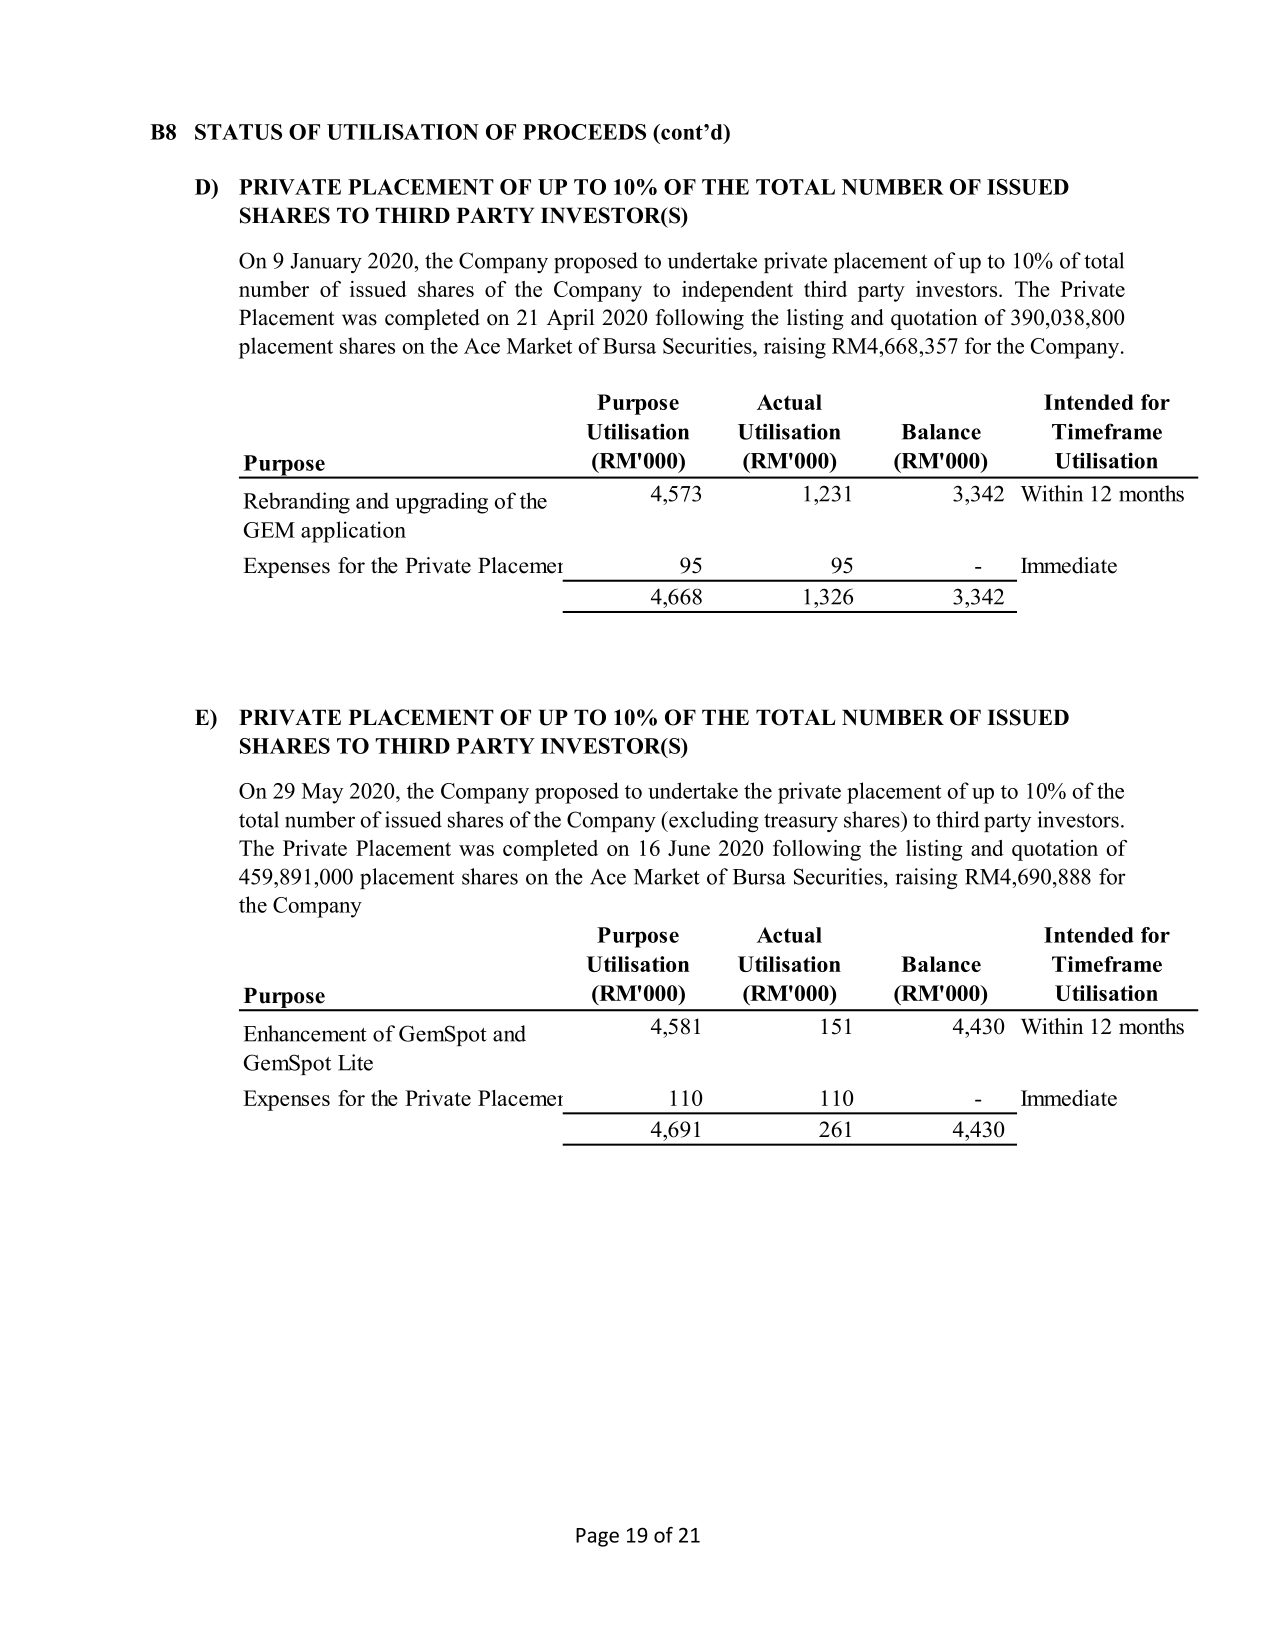 This screenshot has height=1652, width=1276. What do you see at coordinates (355, 1062) in the screenshot?
I see `Lite` at bounding box center [355, 1062].
